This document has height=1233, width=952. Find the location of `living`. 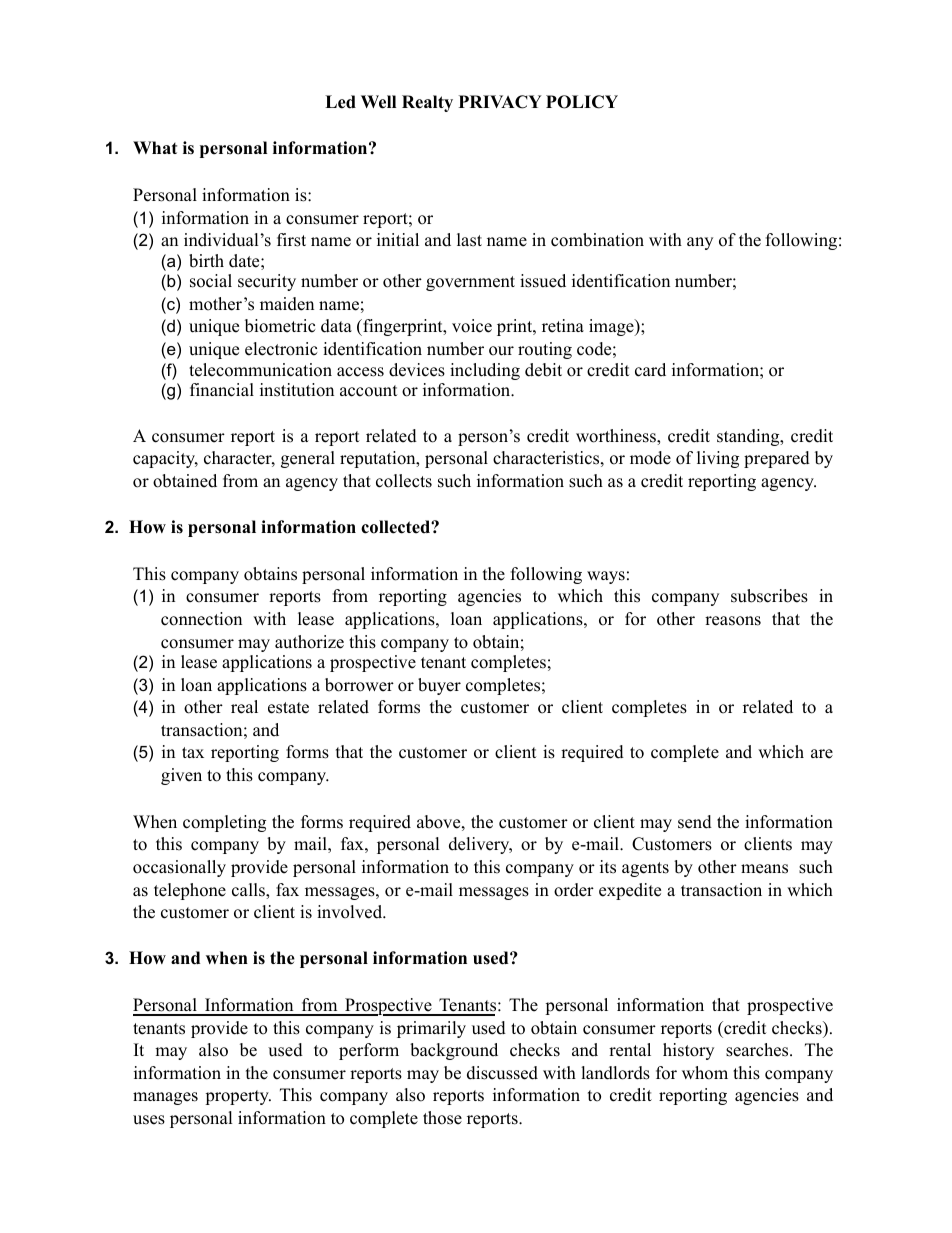

living is located at coordinates (718, 459).
